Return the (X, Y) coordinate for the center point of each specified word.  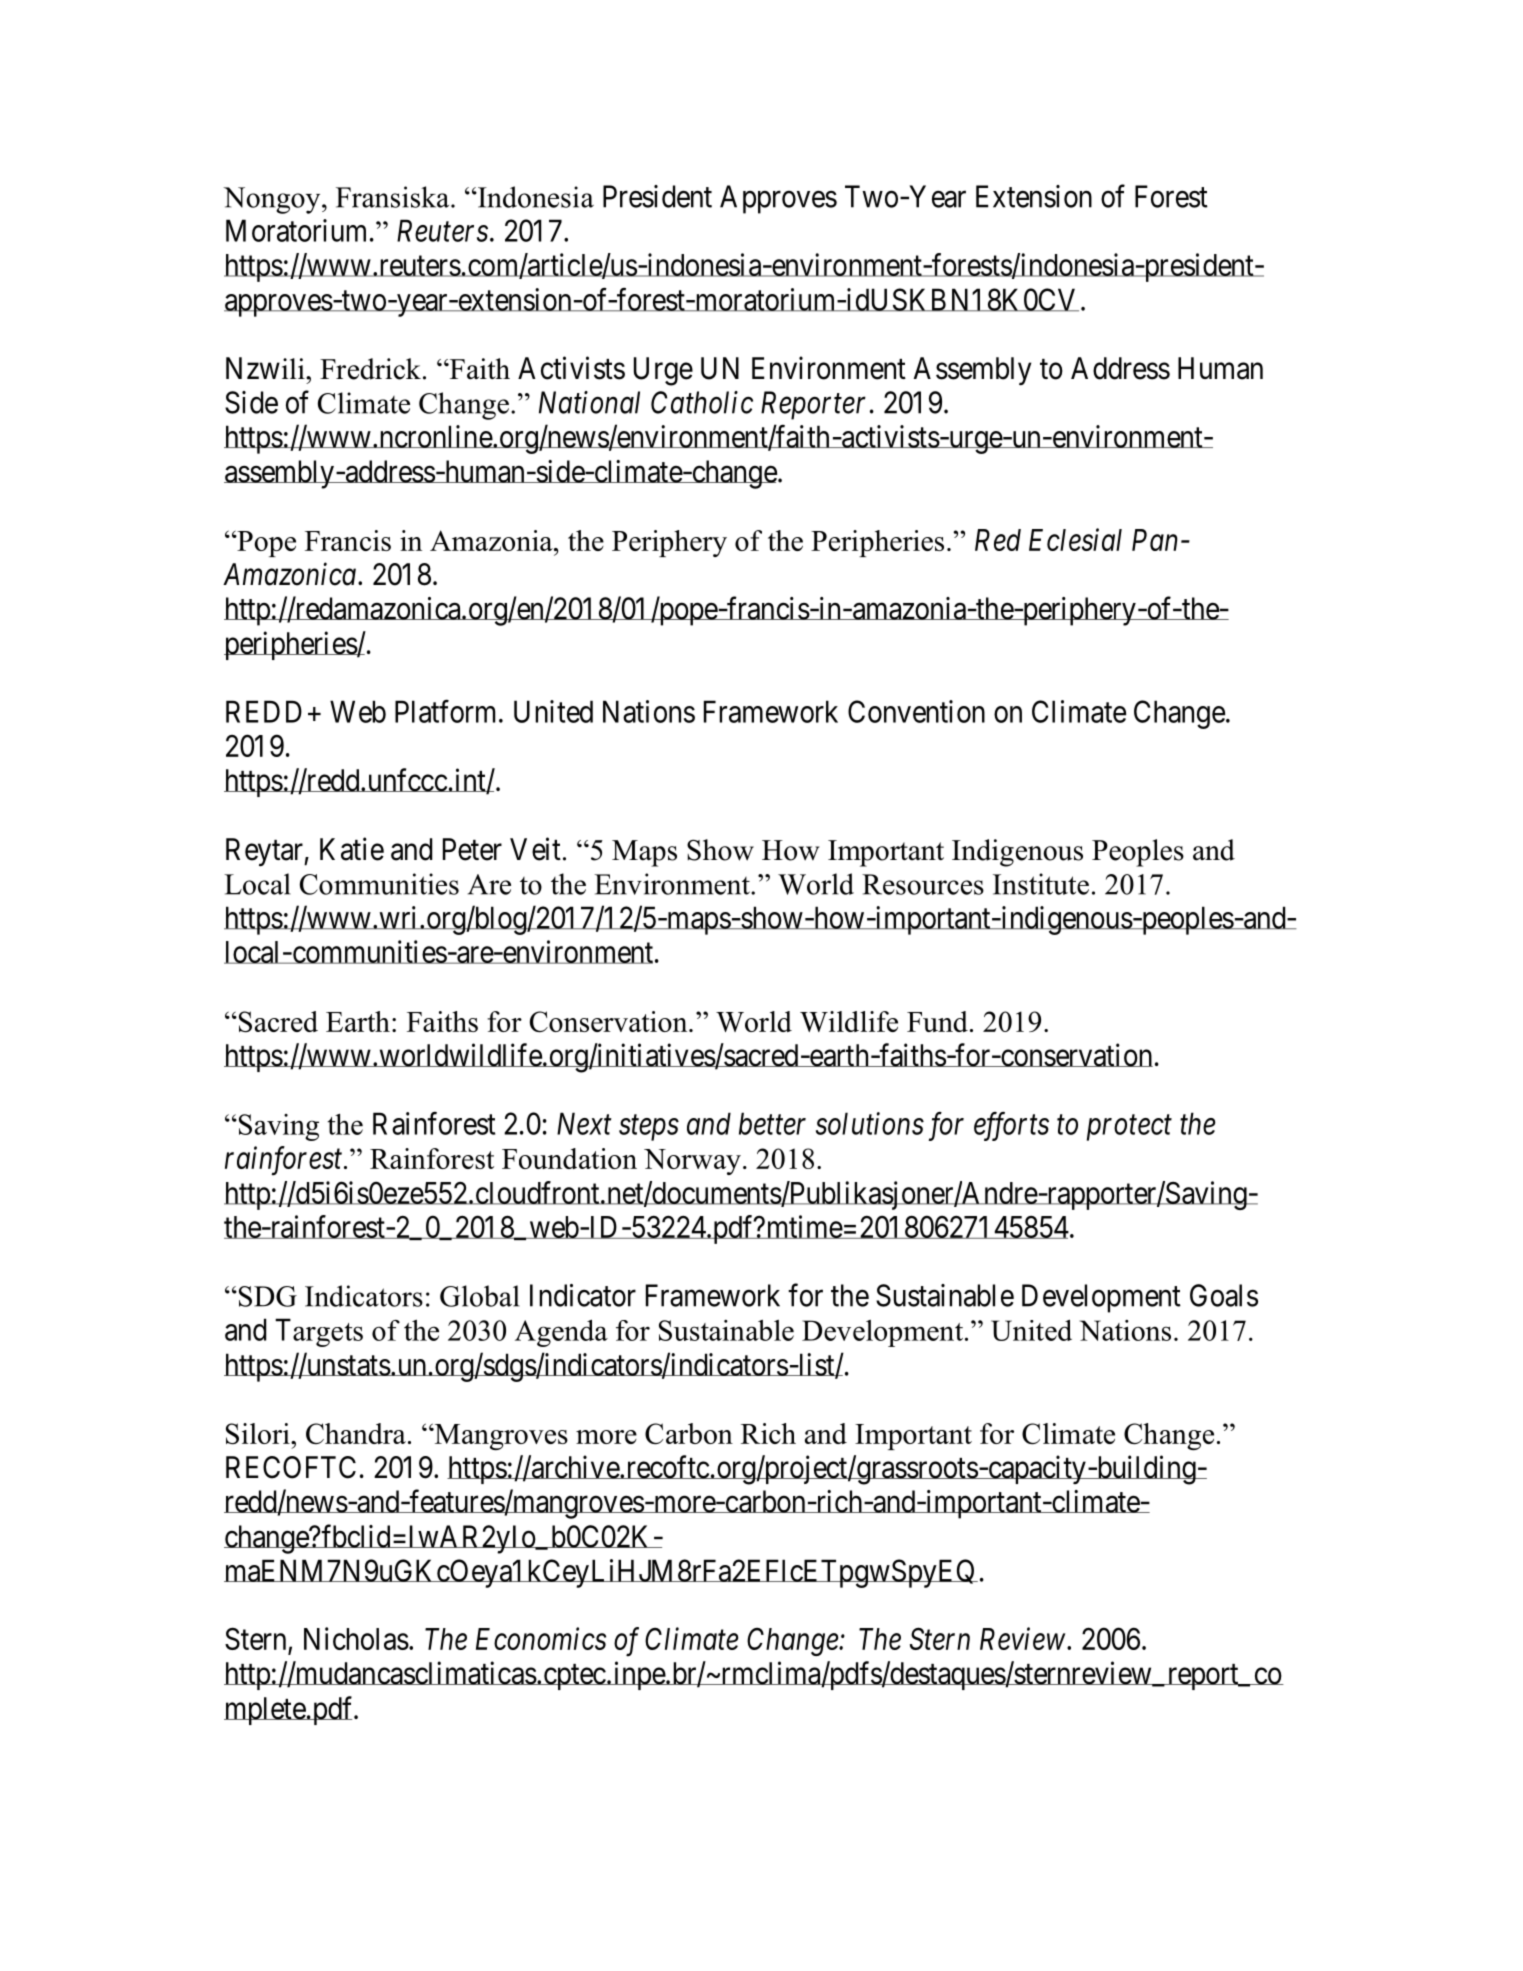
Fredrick (370, 369)
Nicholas (356, 1638)
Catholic (702, 402)
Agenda (561, 1333)
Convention (916, 711)
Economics (541, 1639)
